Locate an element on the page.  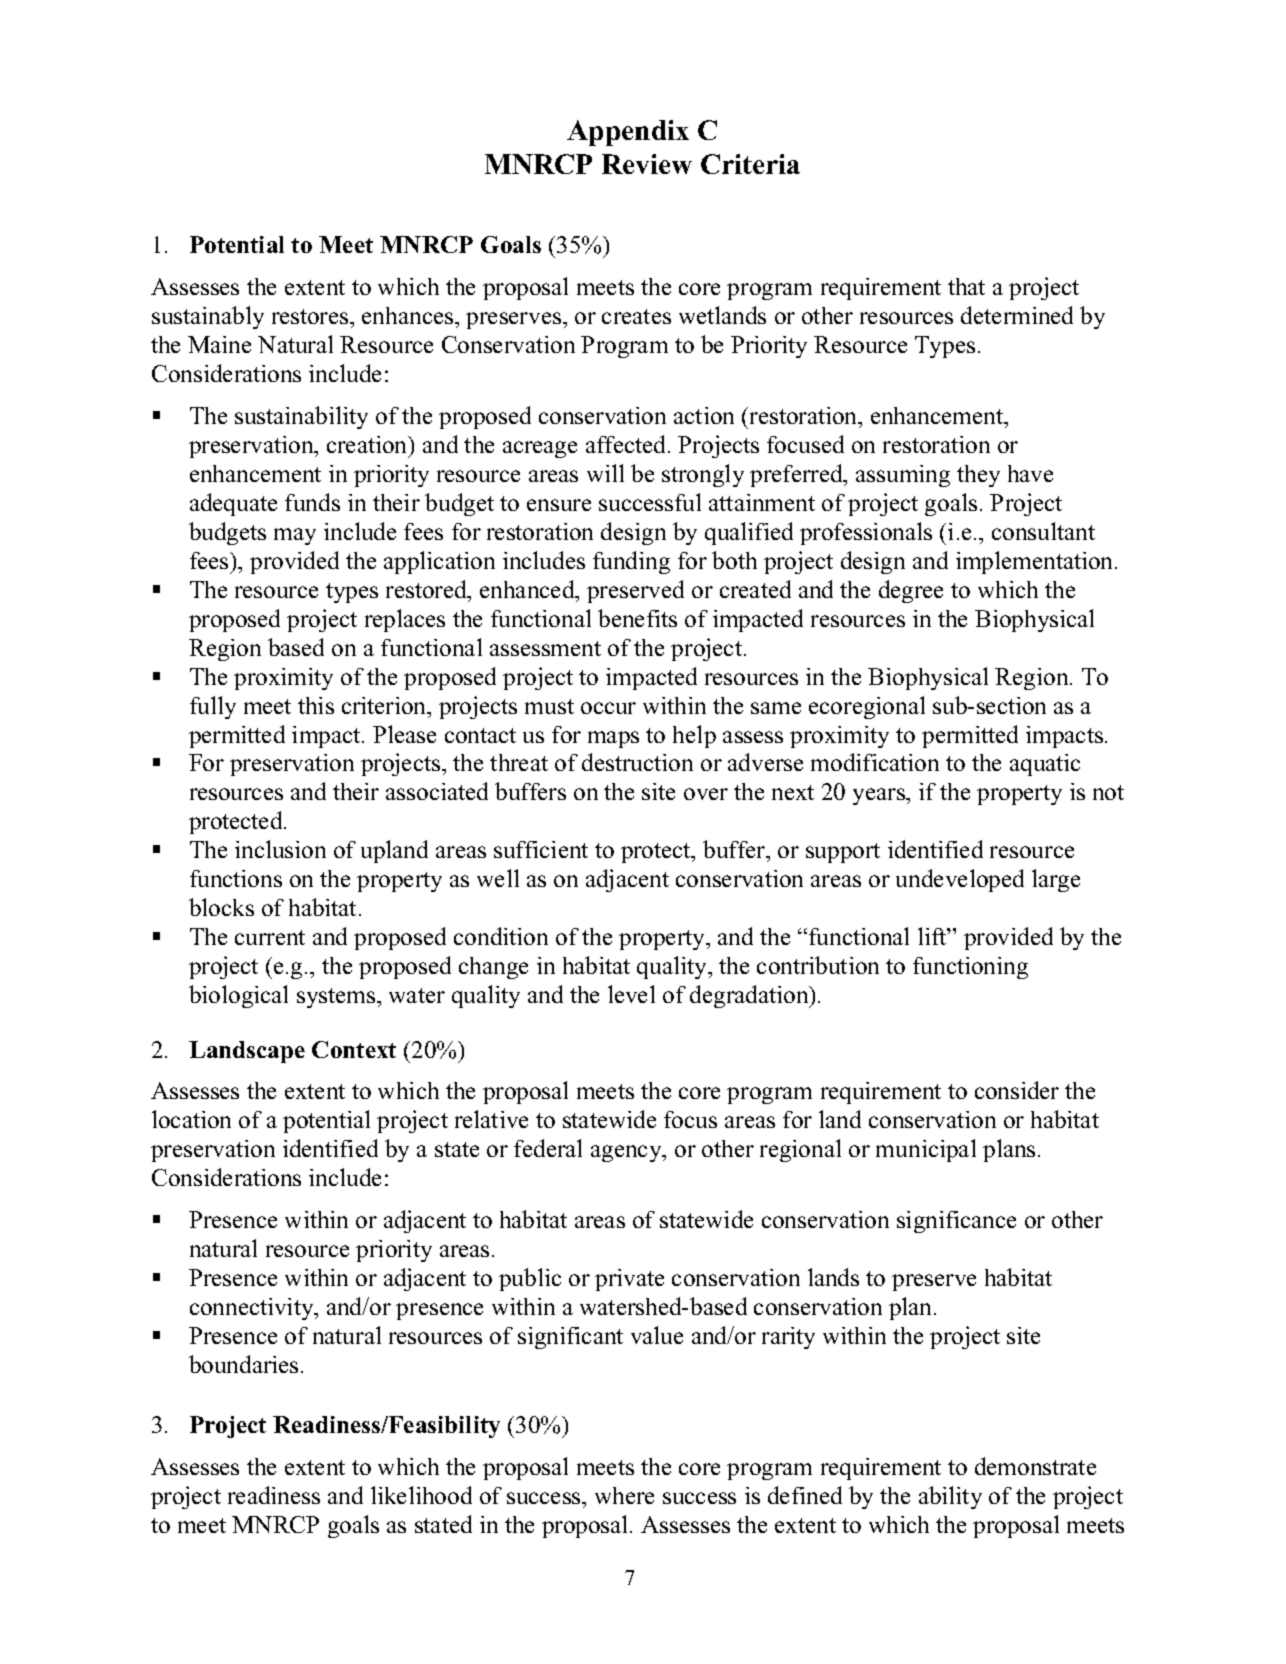
where is located at coordinates (624, 1495).
